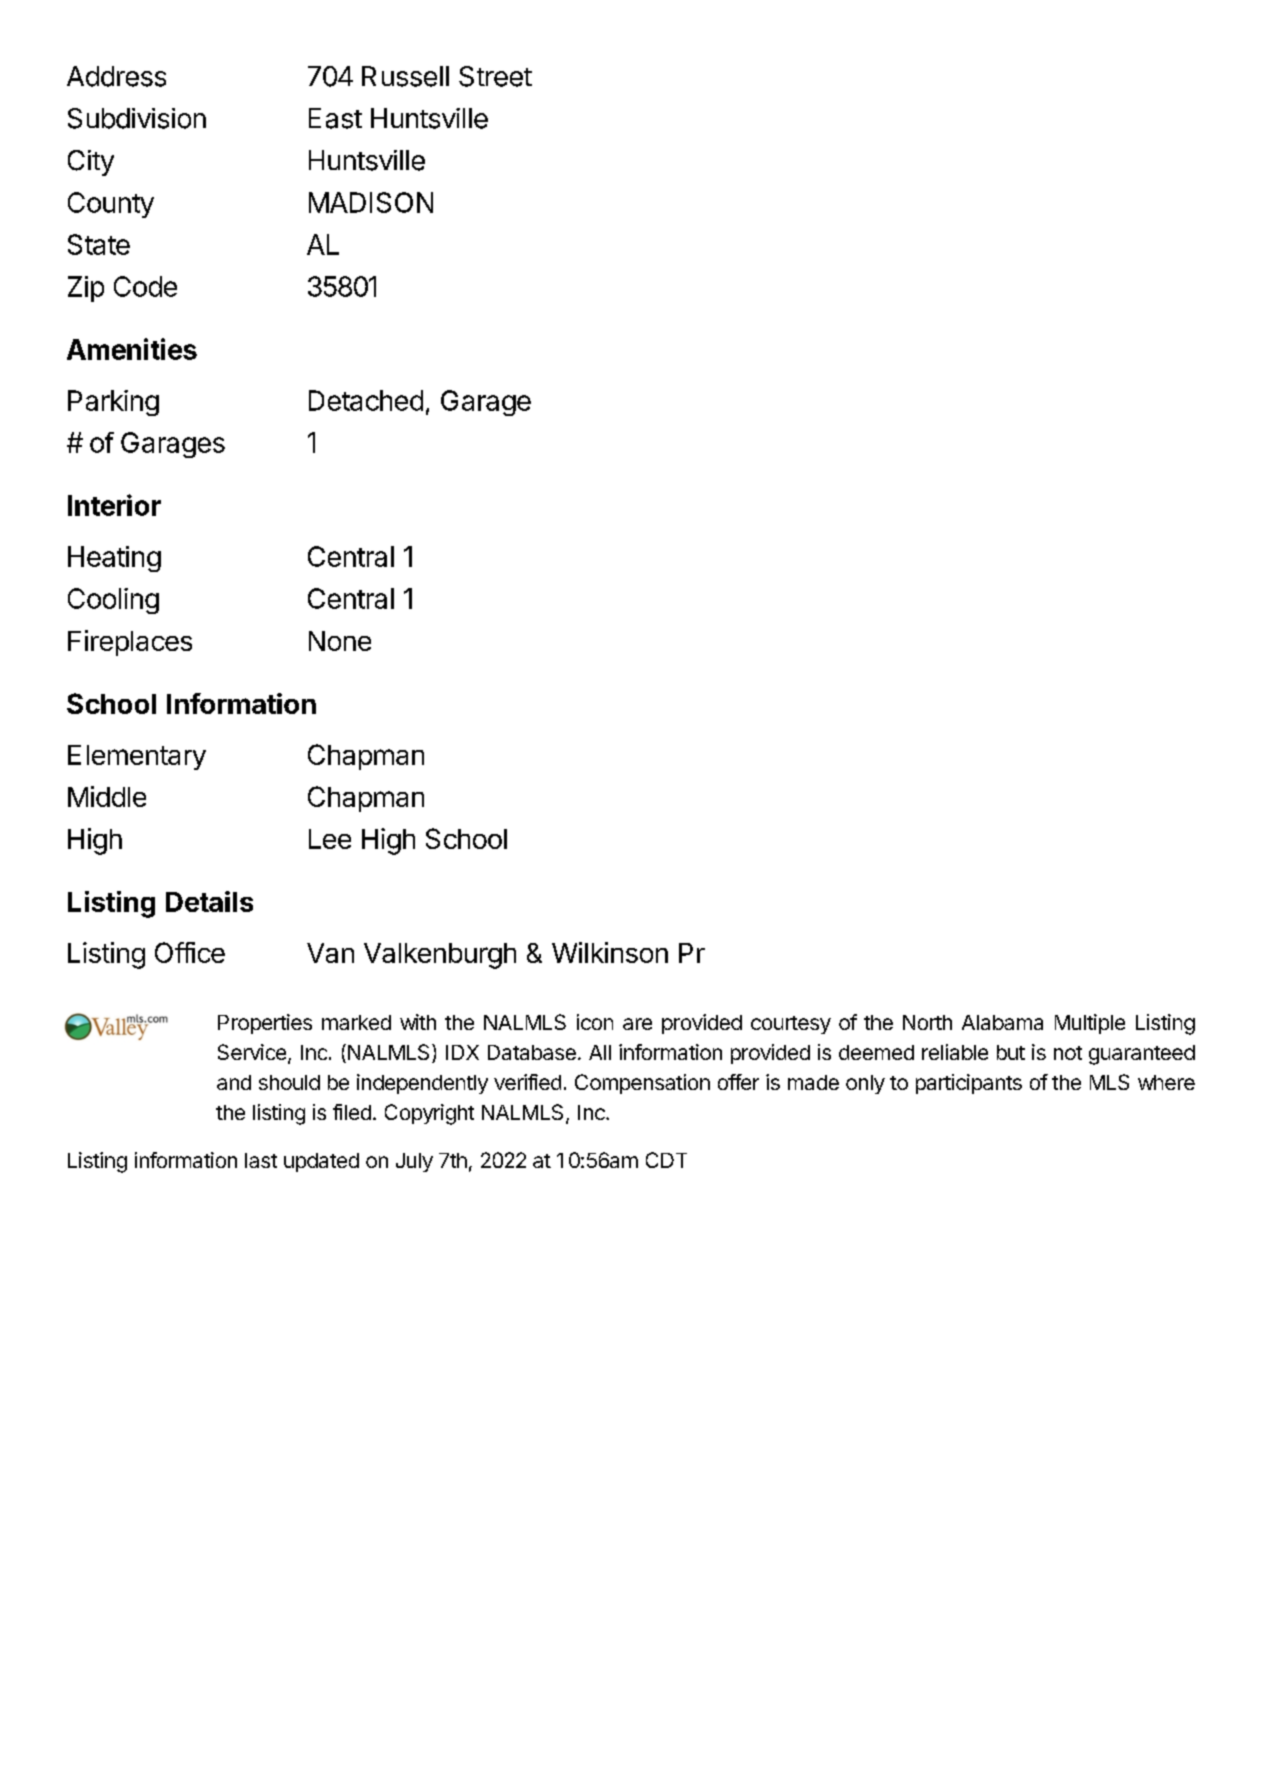 Image resolution: width=1261 pixels, height=1783 pixels. What do you see at coordinates (340, 641) in the screenshot?
I see `None` at bounding box center [340, 641].
